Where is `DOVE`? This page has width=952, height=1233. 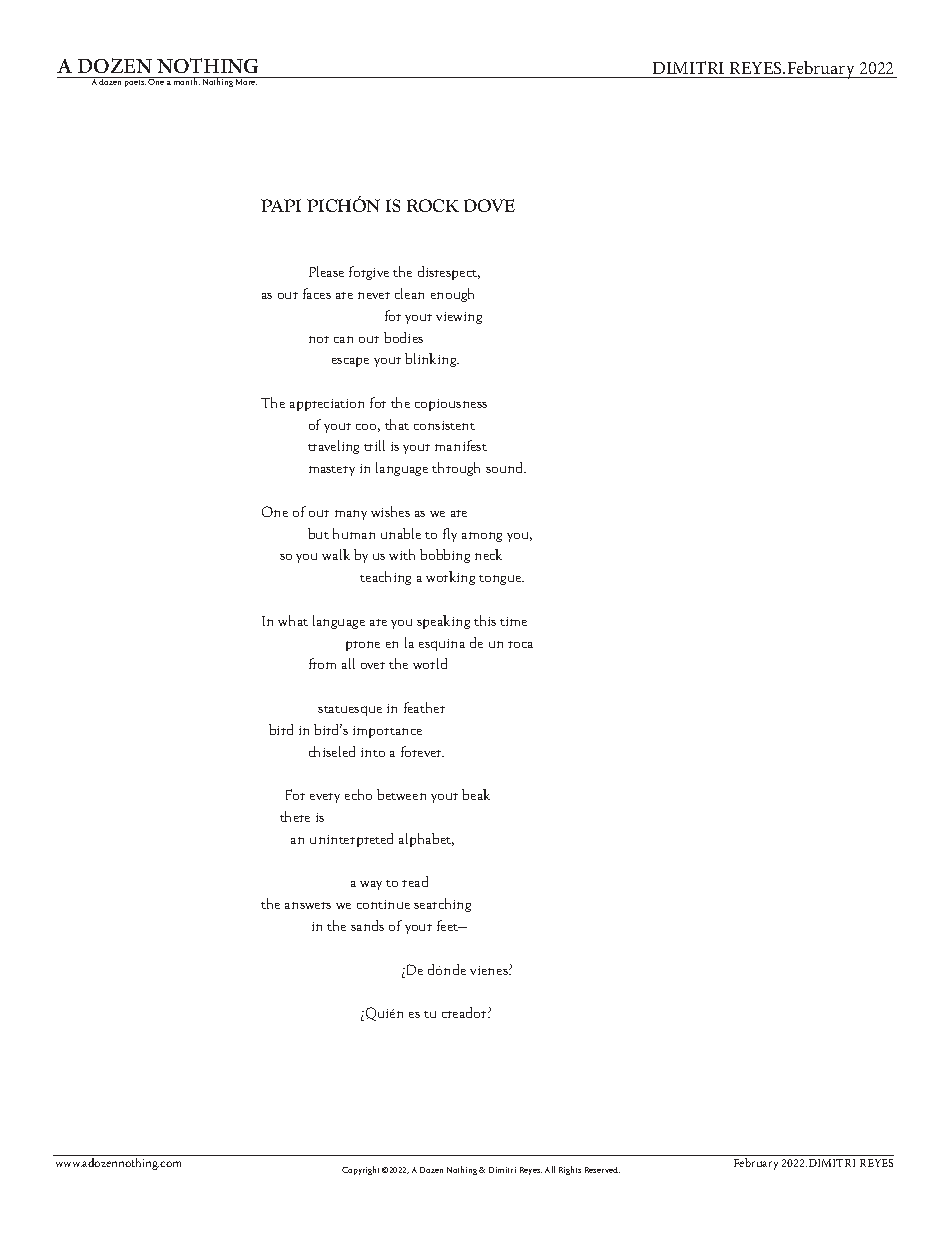 DOVE is located at coordinates (489, 205).
